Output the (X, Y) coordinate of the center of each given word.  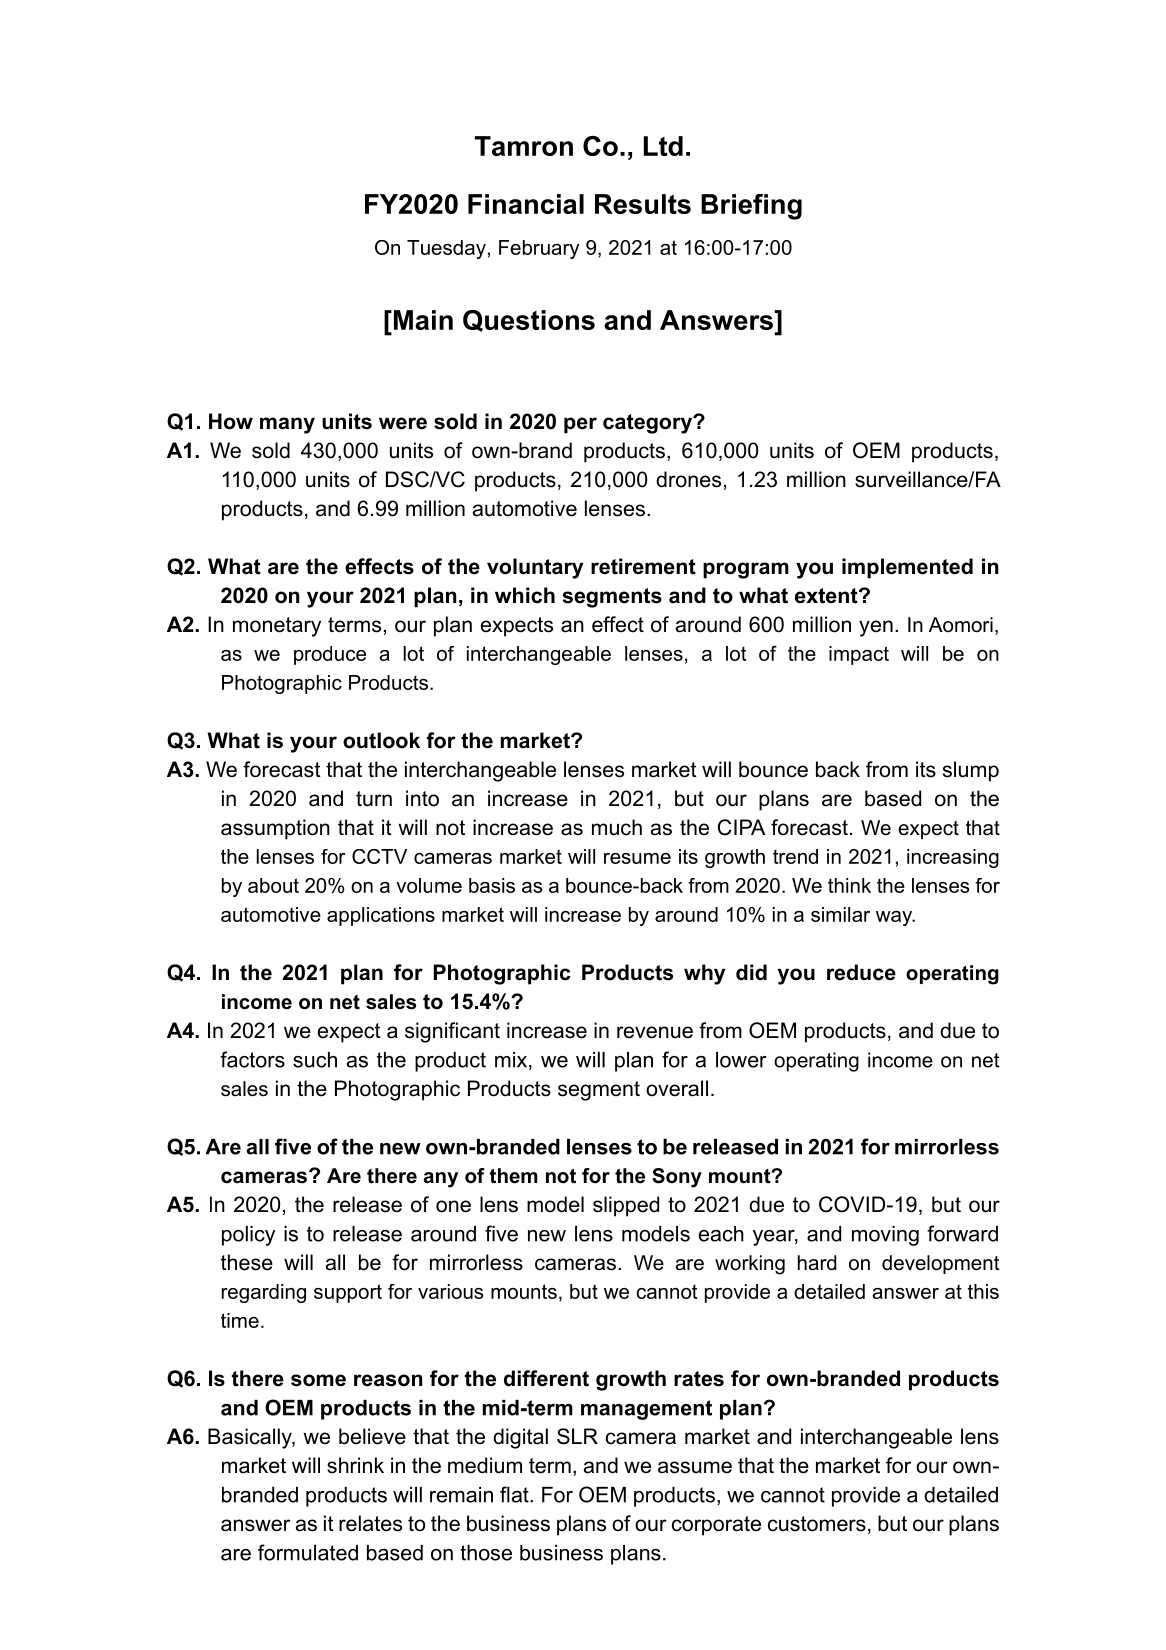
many (287, 425)
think (849, 885)
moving (885, 1236)
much (617, 827)
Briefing (751, 207)
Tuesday (446, 249)
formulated (308, 1552)
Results (643, 204)
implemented (907, 568)
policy (248, 1236)
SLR (577, 1436)
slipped (626, 1206)
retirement (643, 566)
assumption (275, 829)
